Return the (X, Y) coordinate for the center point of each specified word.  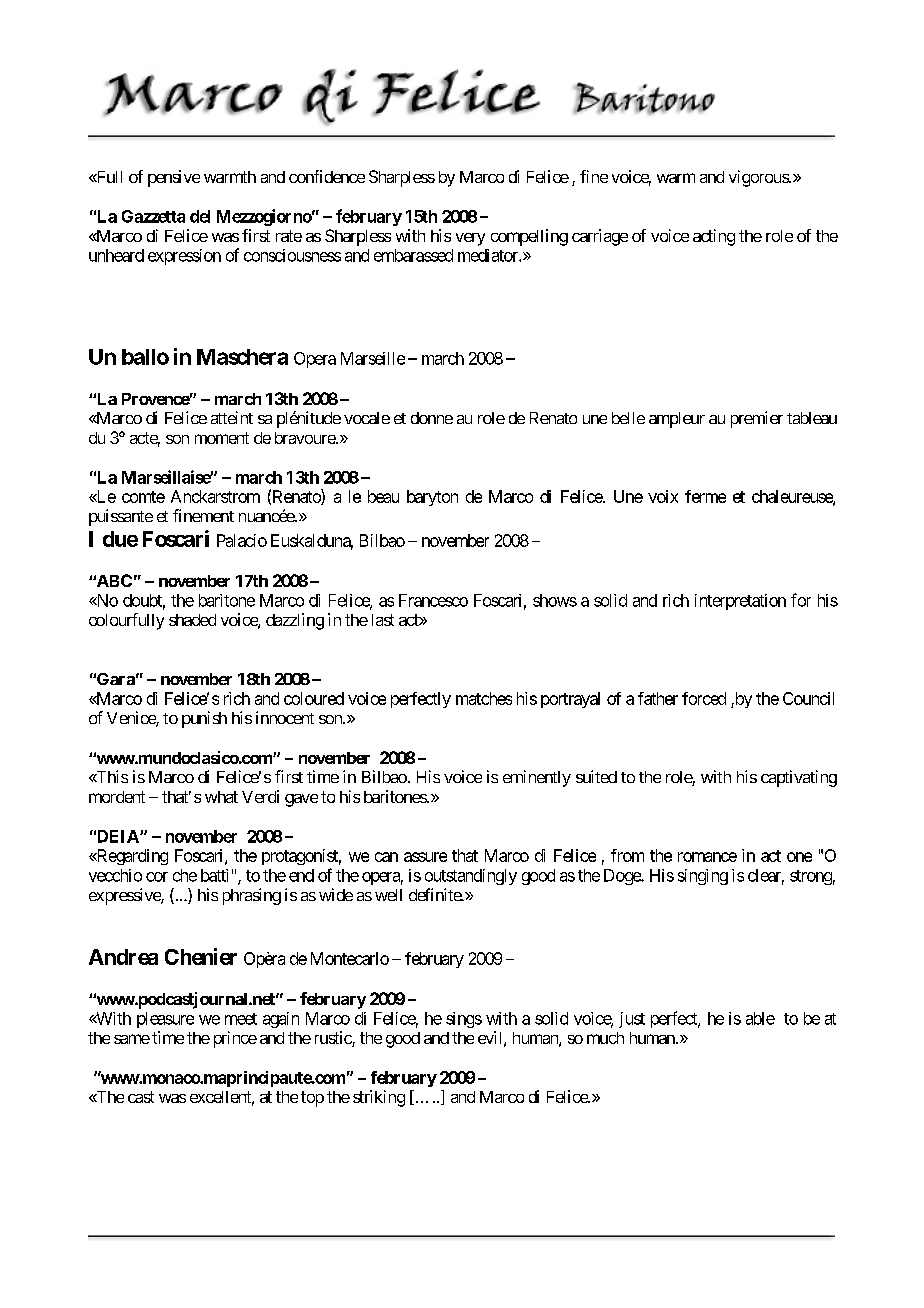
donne (432, 418)
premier (757, 419)
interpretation (740, 602)
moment (222, 438)
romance (707, 857)
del (200, 216)
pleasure (165, 1020)
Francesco (433, 600)
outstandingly (471, 877)
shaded (192, 620)
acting (714, 237)
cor (157, 877)
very (470, 239)
